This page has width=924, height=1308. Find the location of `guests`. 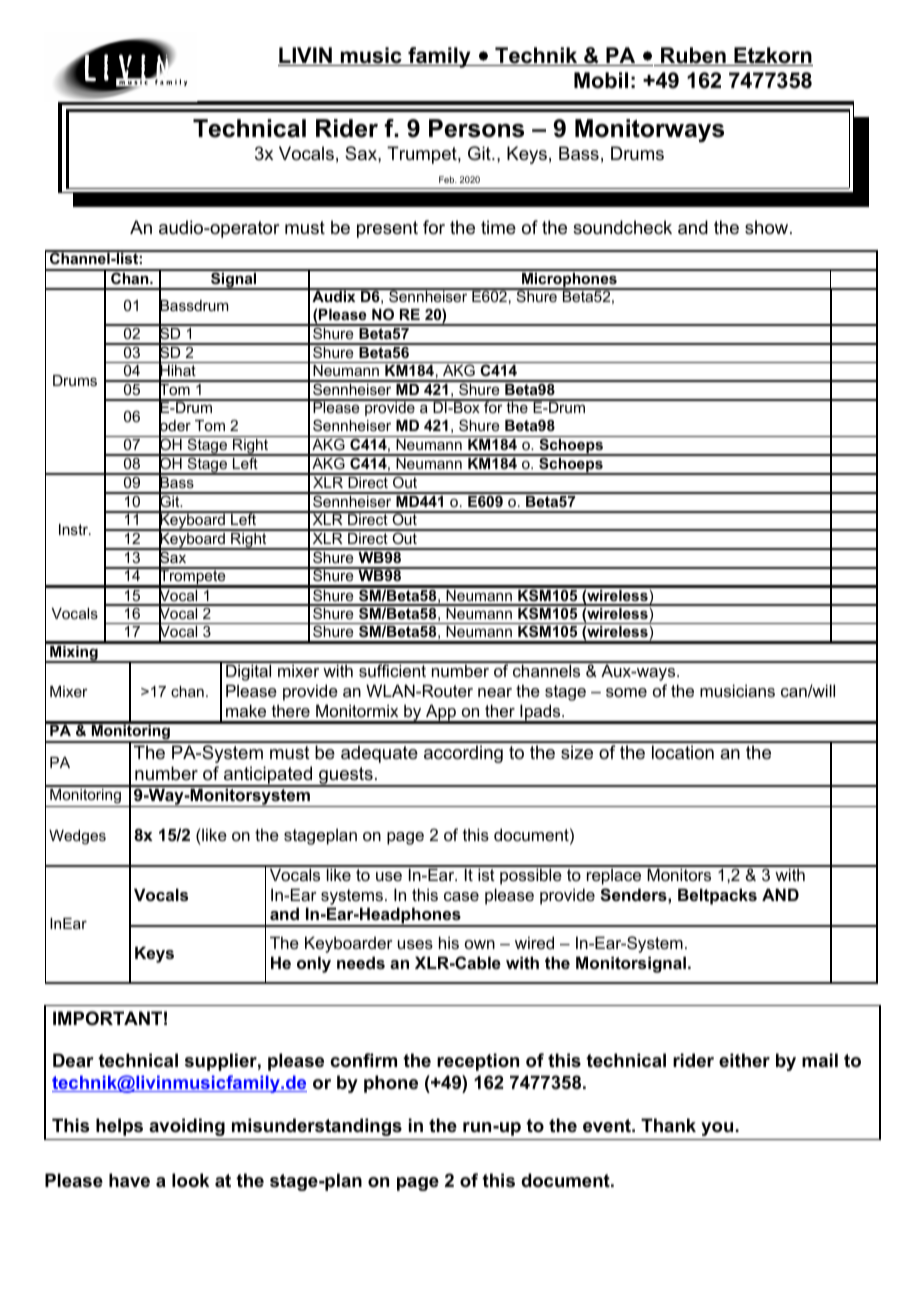

guests is located at coordinates (346, 777).
